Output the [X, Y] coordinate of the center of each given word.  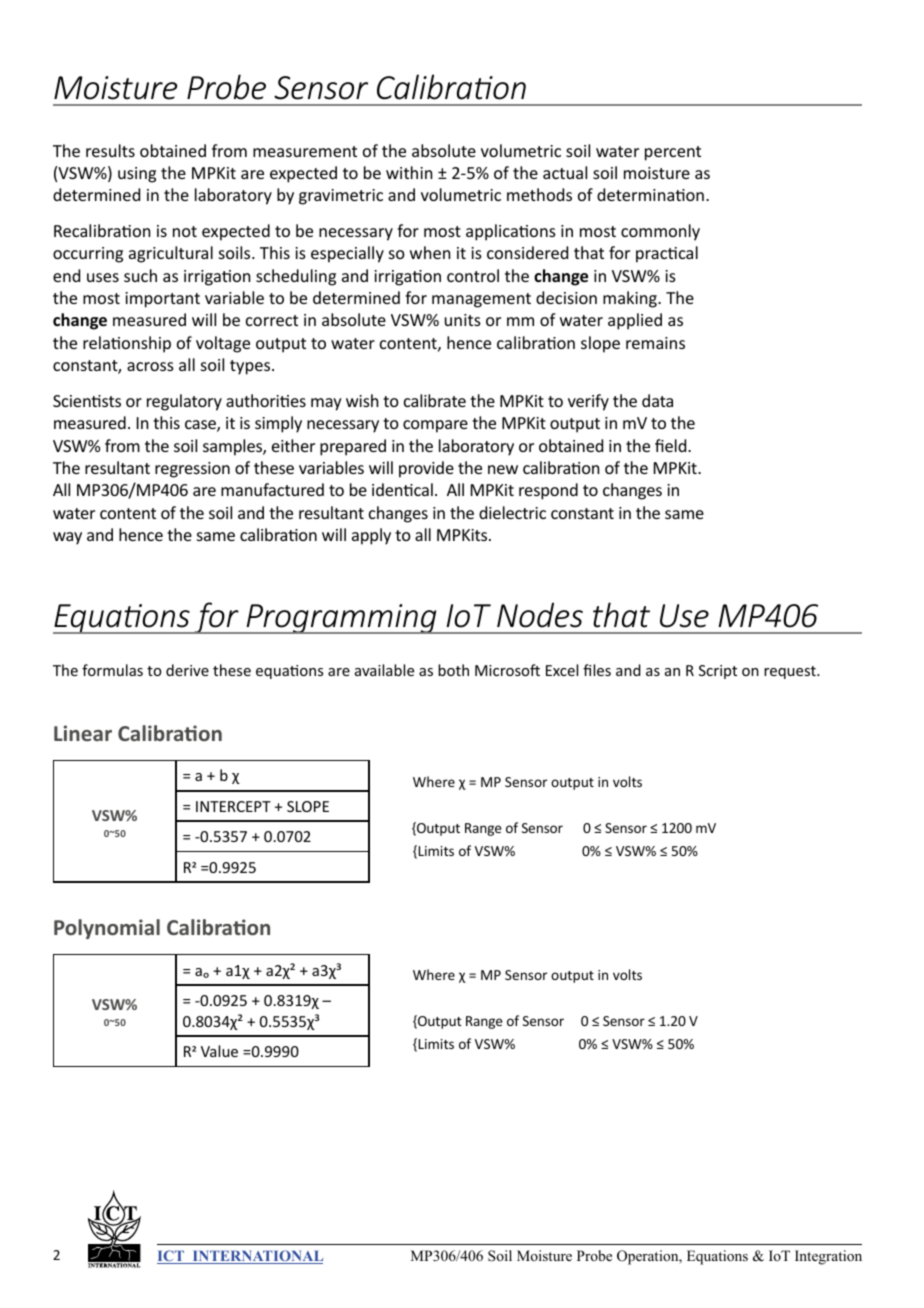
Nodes [540, 615]
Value [219, 1051]
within [409, 172]
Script [718, 672]
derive [187, 670]
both [453, 670]
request [791, 672]
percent [673, 153]
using [137, 175]
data [657, 400]
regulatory [184, 402]
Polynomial [107, 929]
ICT [172, 1257]
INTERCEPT [233, 806]
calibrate [435, 400]
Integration [828, 1257]
